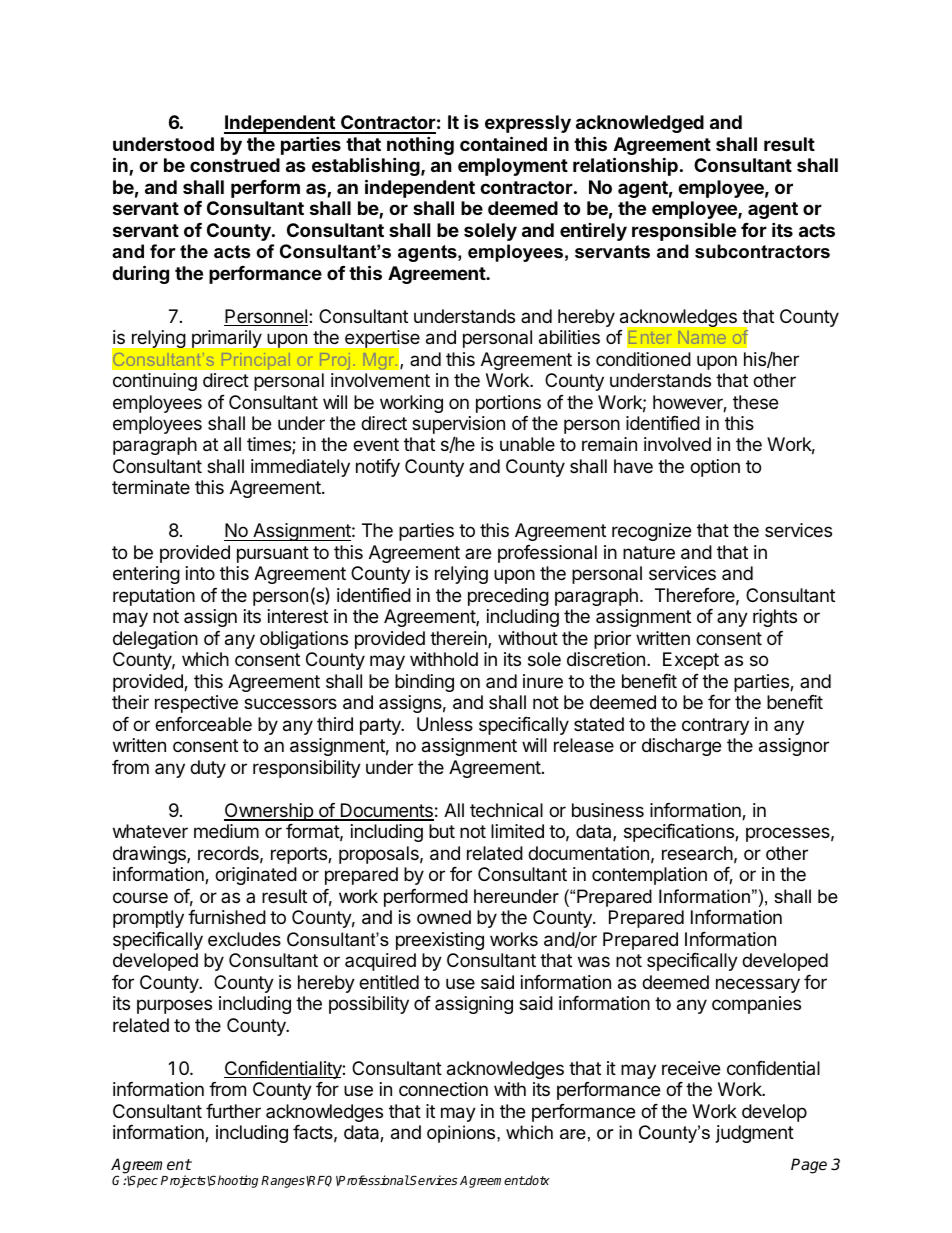  Describe the element at coordinates (640, 124) in the page. I see `acknowledged` at that location.
